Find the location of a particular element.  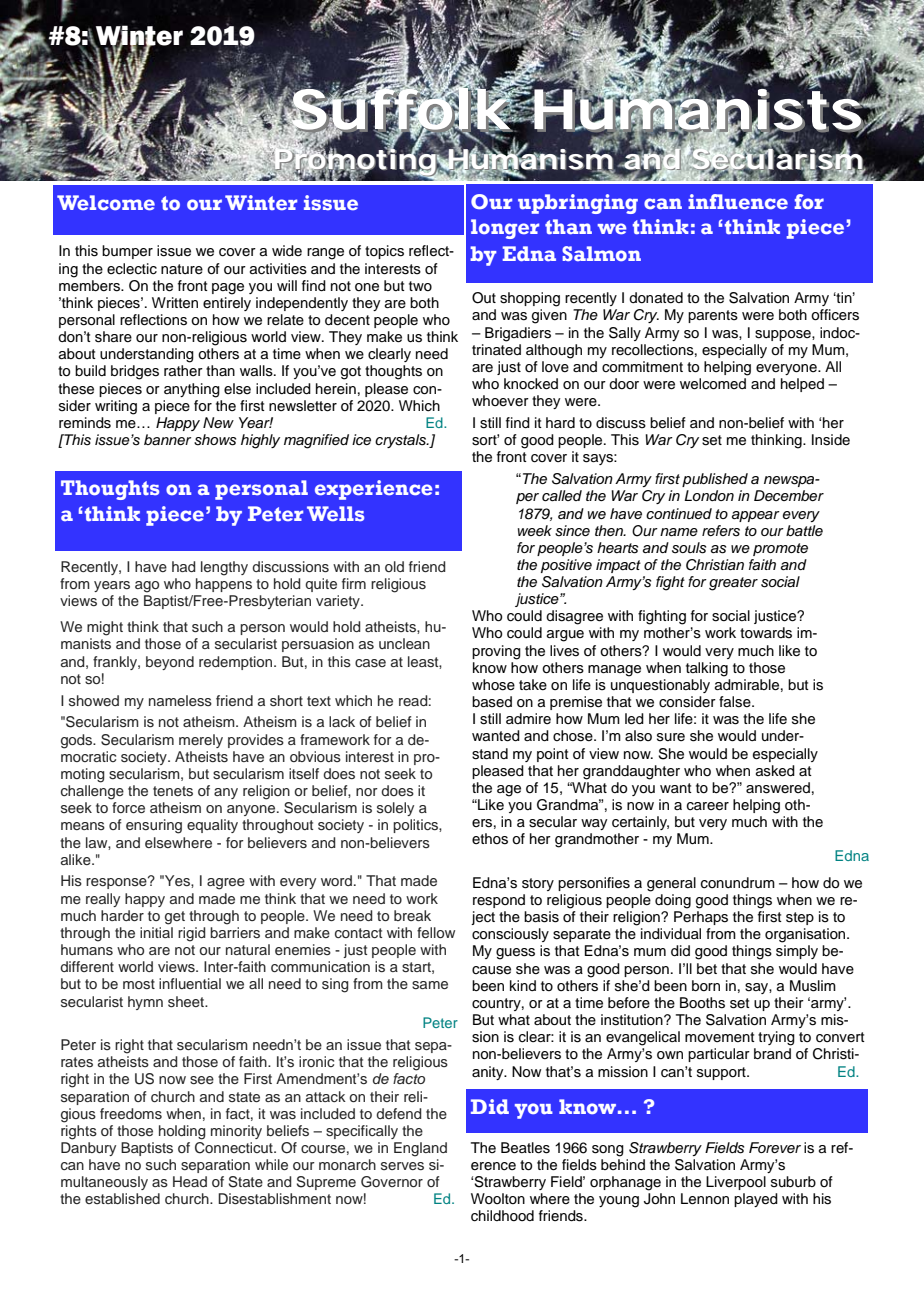

shows is located at coordinates (215, 440).
